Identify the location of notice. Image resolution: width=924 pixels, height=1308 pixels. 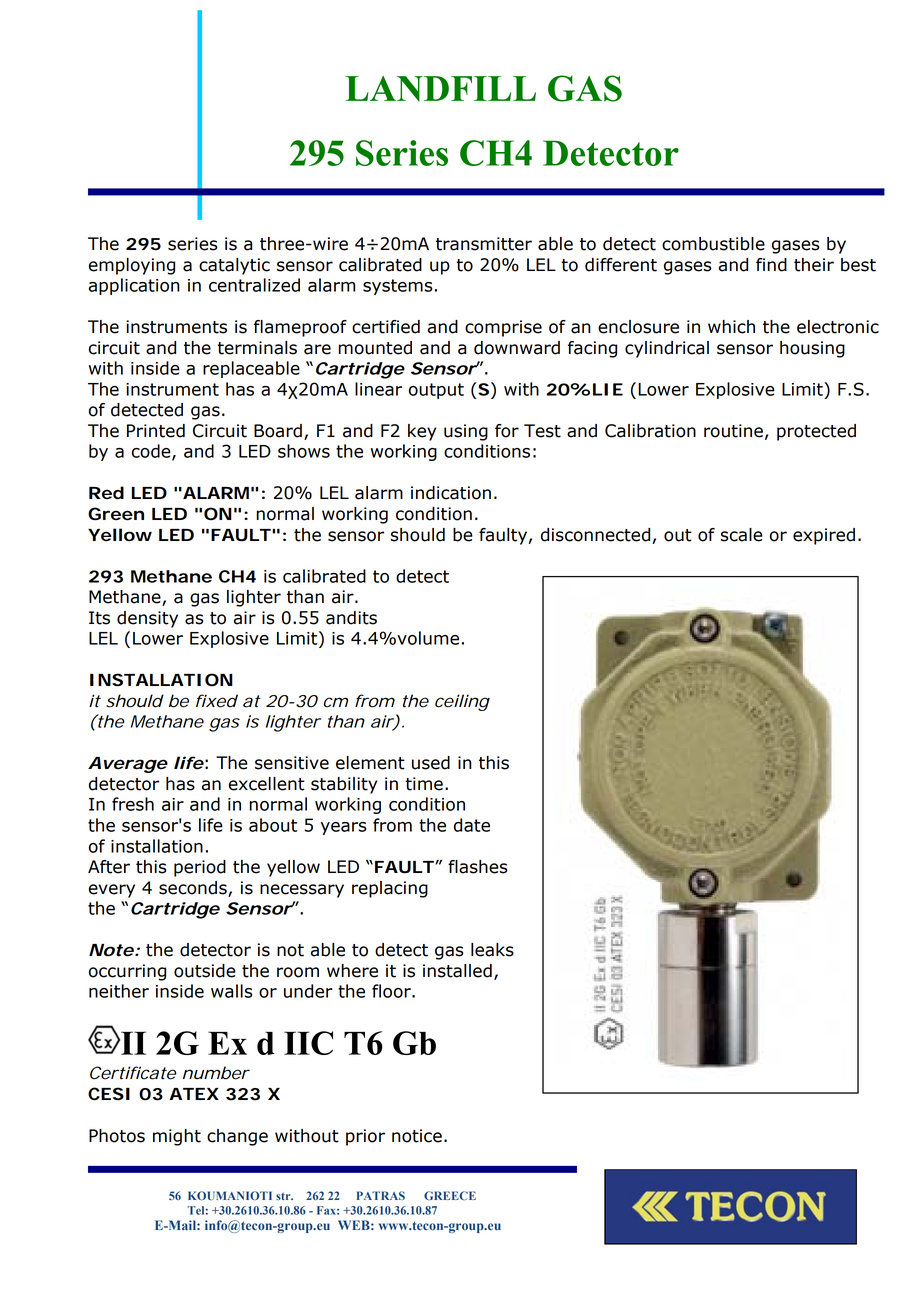
(417, 1136).
